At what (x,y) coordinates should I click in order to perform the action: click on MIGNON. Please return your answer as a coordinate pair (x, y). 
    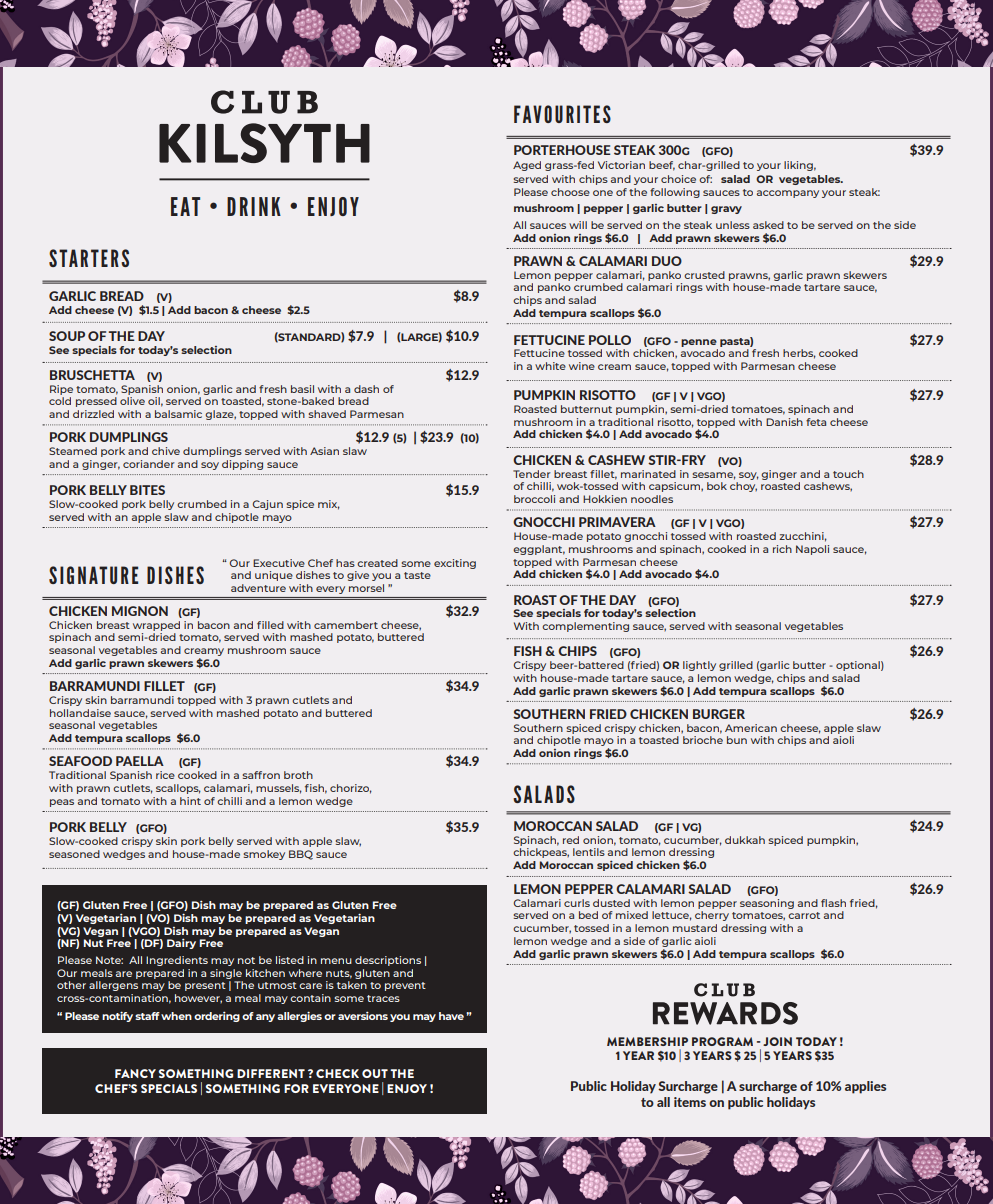
    Looking at the image, I should click on (140, 611).
